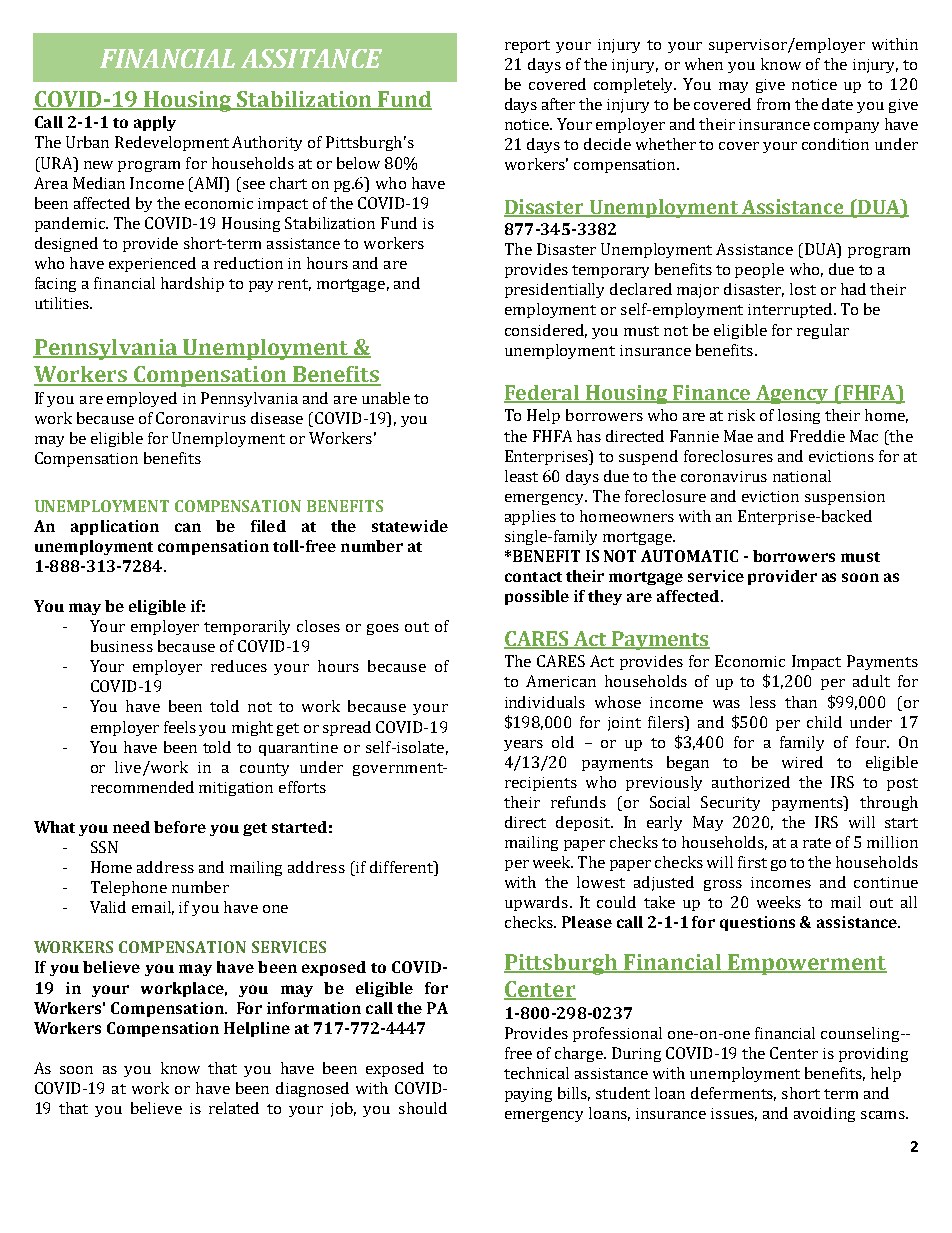 This image has width=952, height=1233. I want to click on application, so click(115, 527).
